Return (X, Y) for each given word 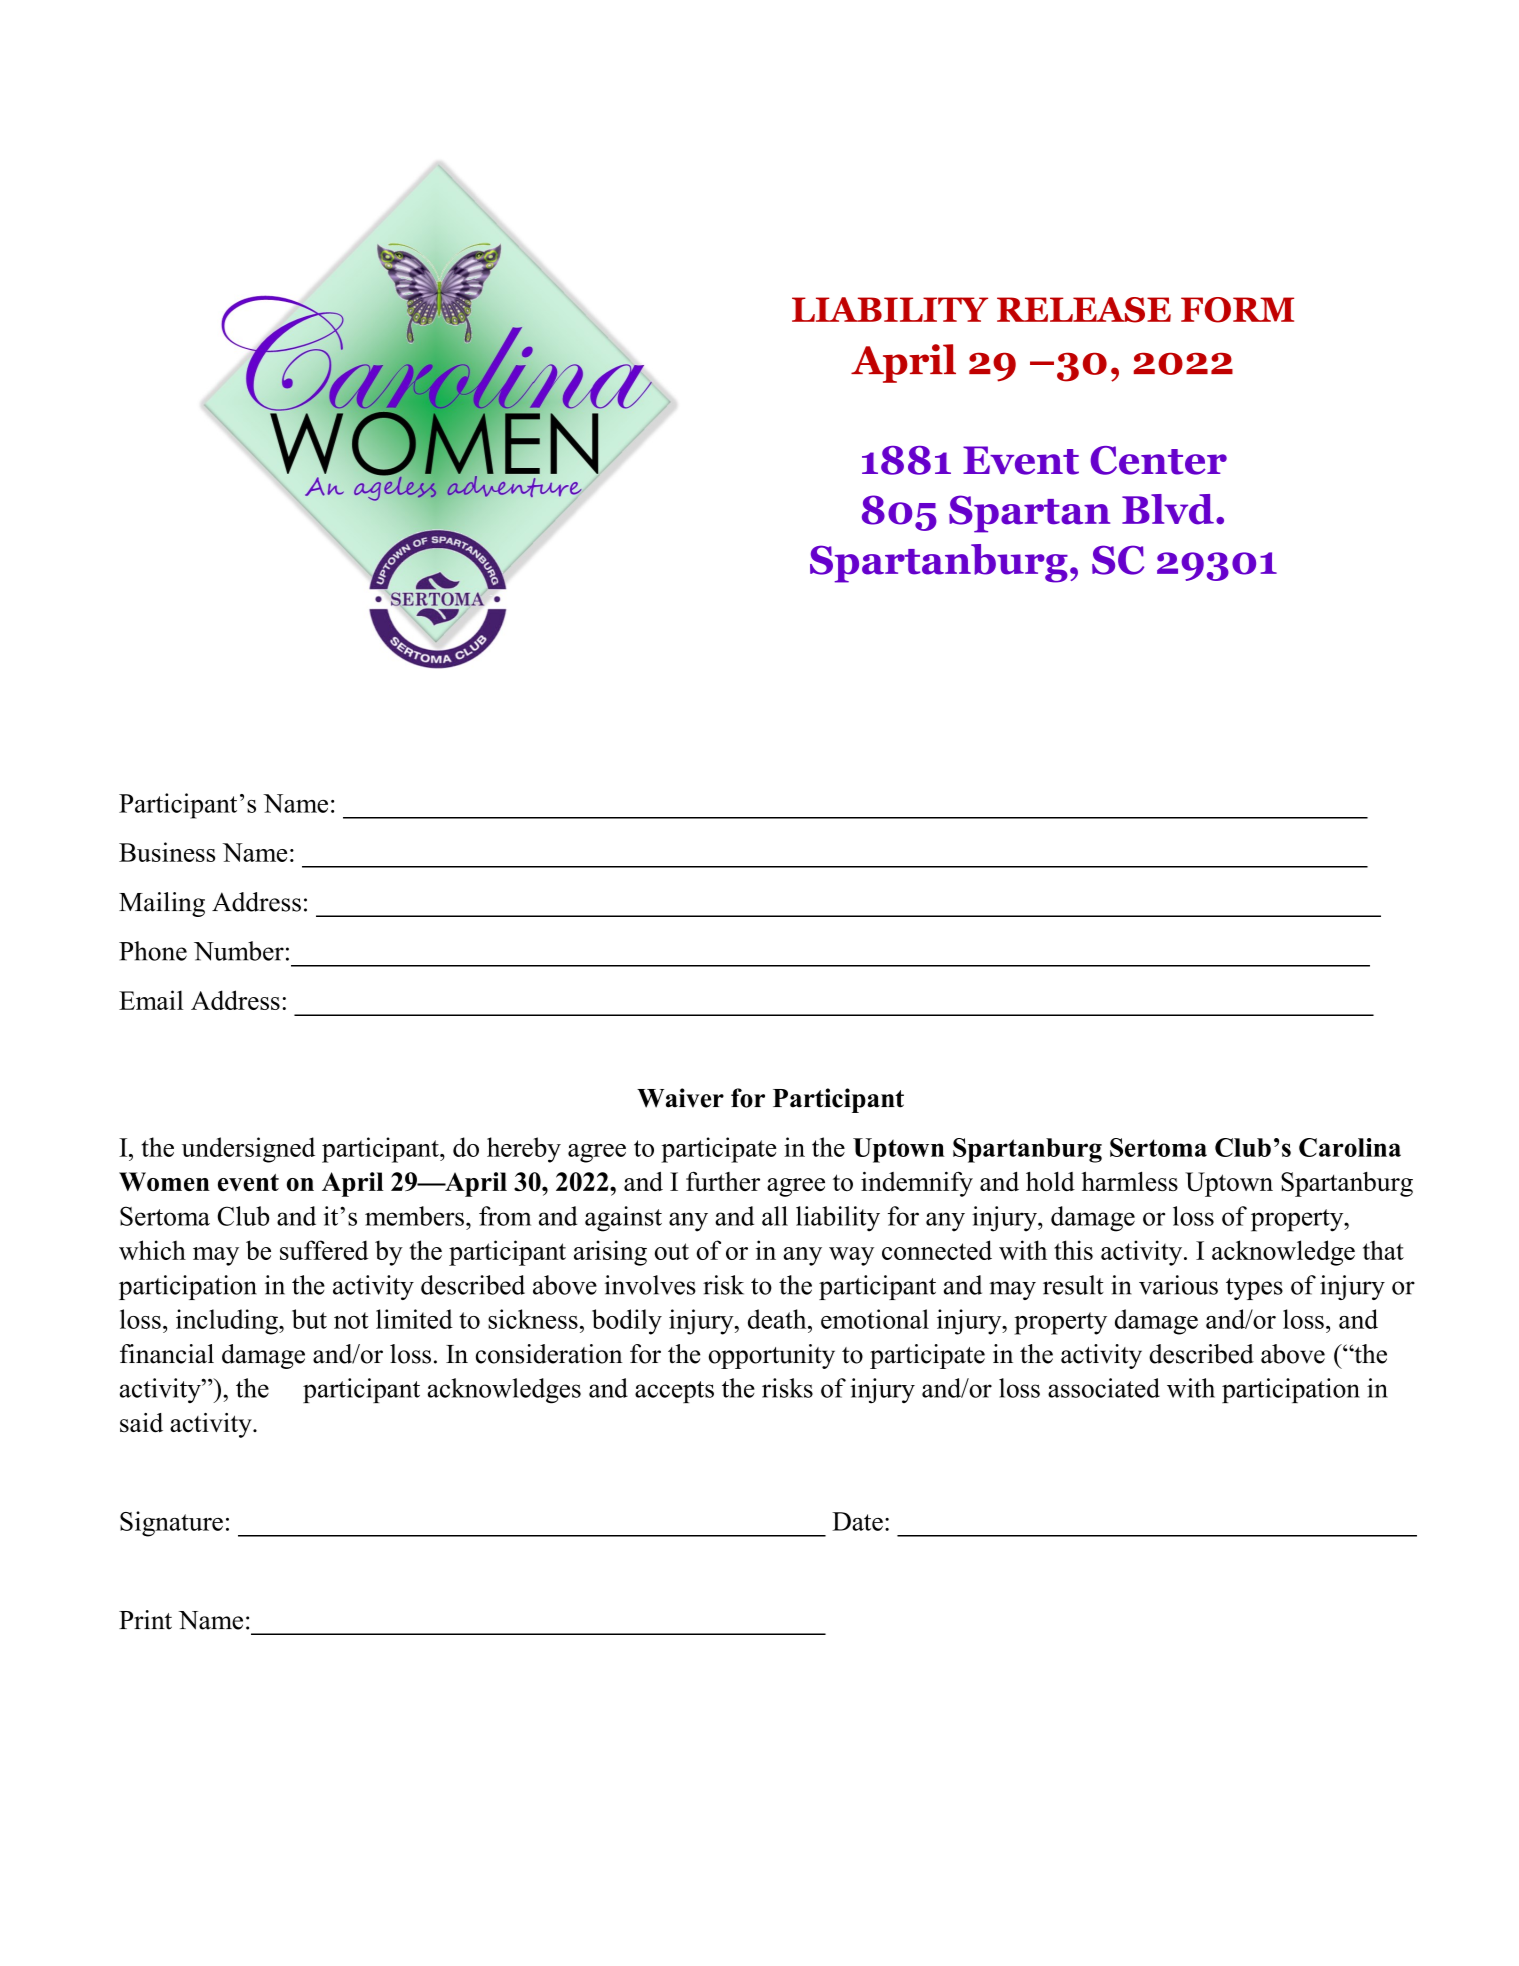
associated (1104, 1388)
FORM (1237, 310)
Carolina (1350, 1147)
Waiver (680, 1098)
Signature (171, 1524)
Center (1159, 460)
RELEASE (1084, 310)
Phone (153, 951)
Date (857, 1521)
